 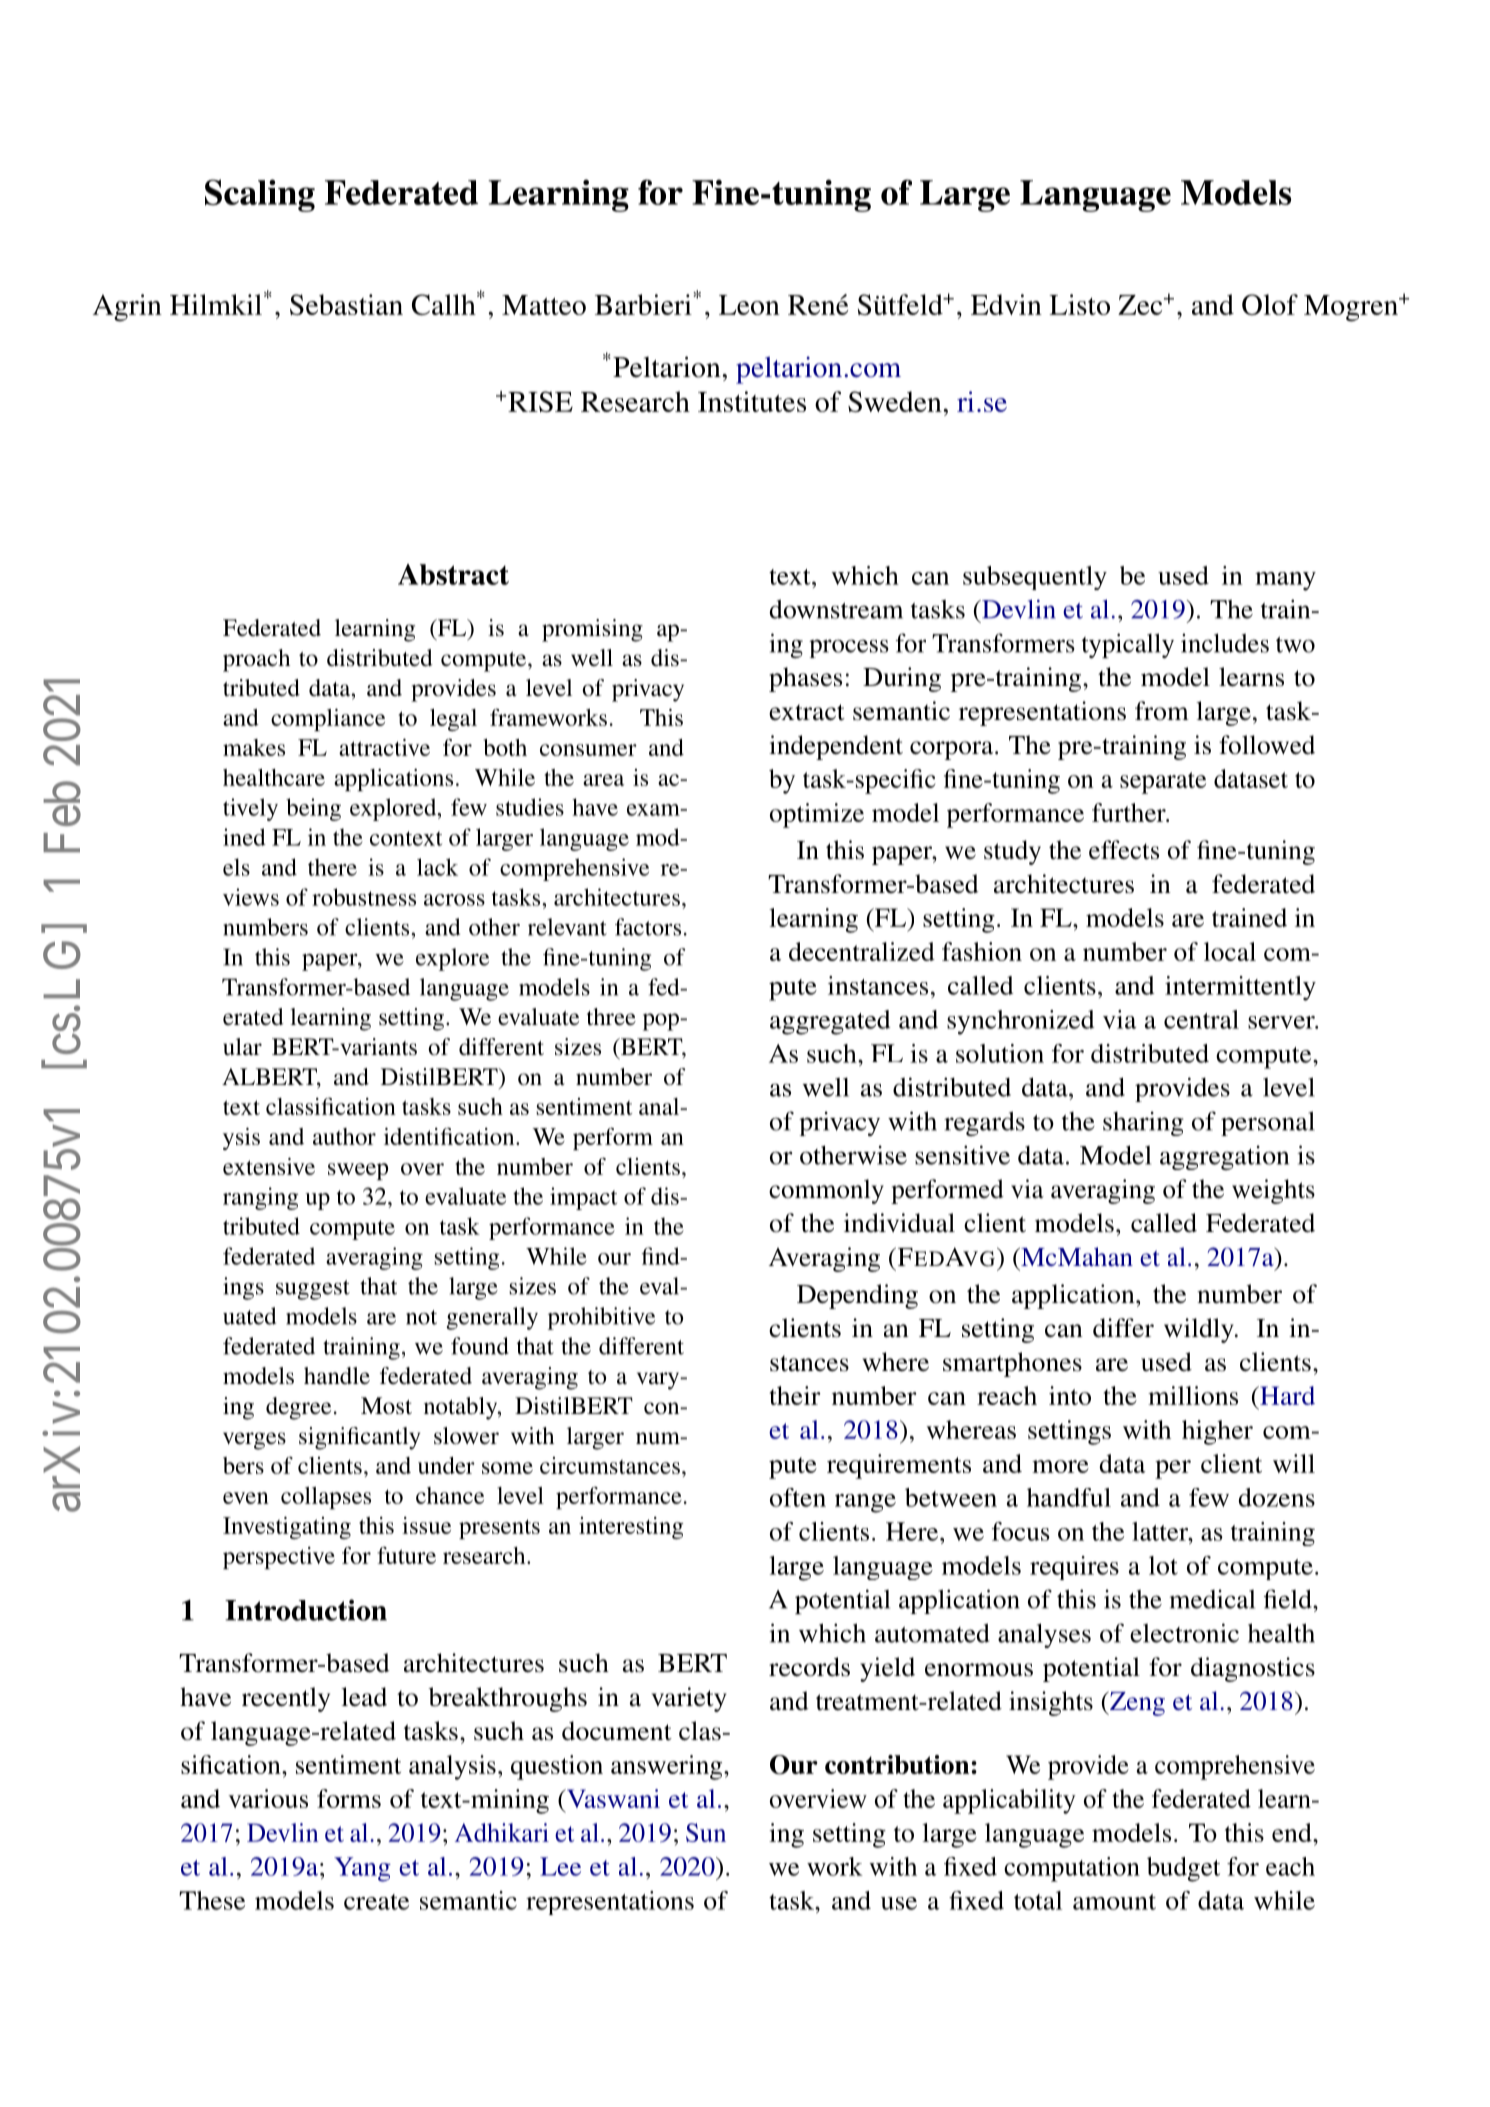 I want to click on Sun, so click(x=706, y=1832).
